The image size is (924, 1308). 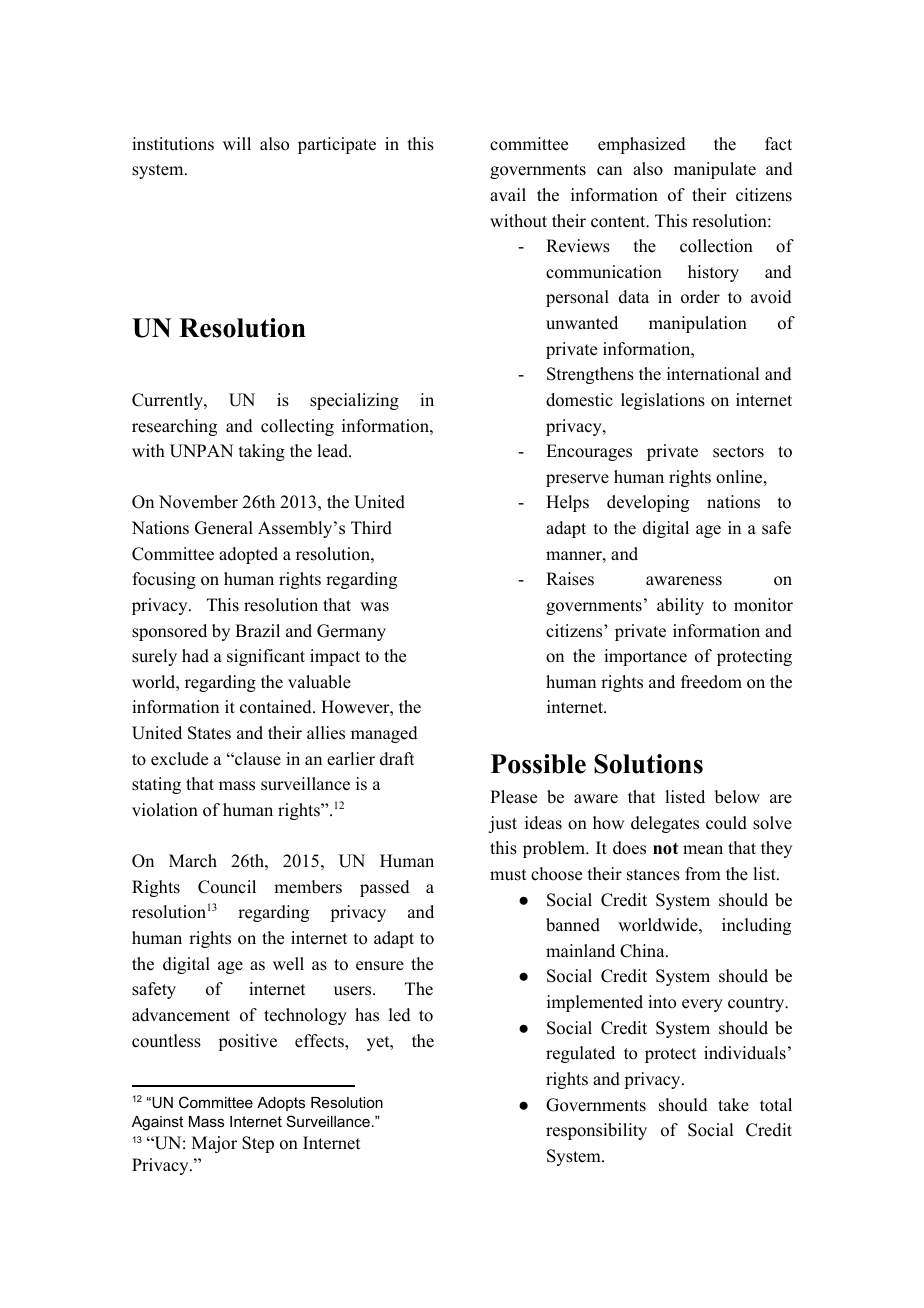 I want to click on specializing, so click(x=354, y=401).
